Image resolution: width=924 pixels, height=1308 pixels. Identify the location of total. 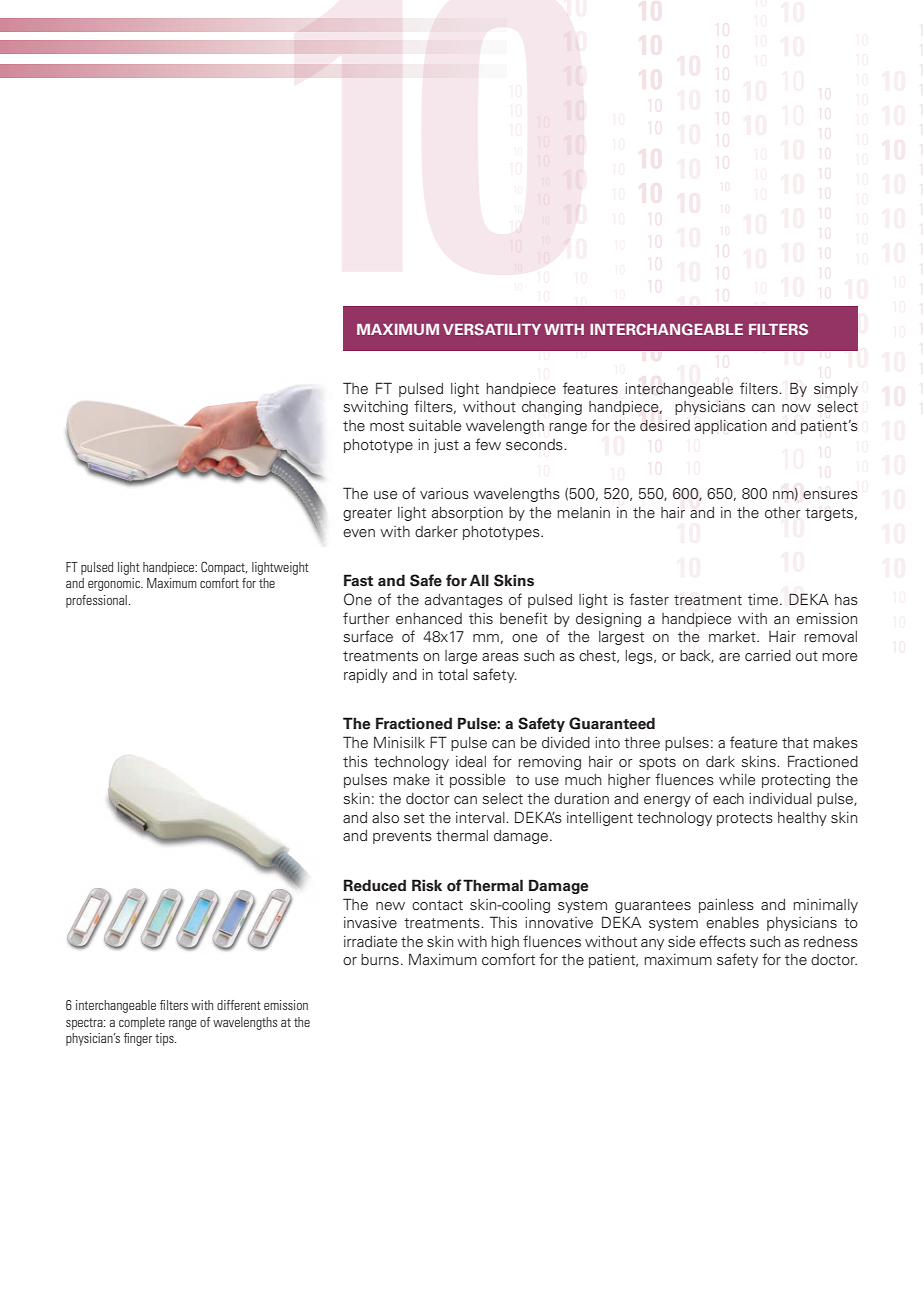
(453, 675).
